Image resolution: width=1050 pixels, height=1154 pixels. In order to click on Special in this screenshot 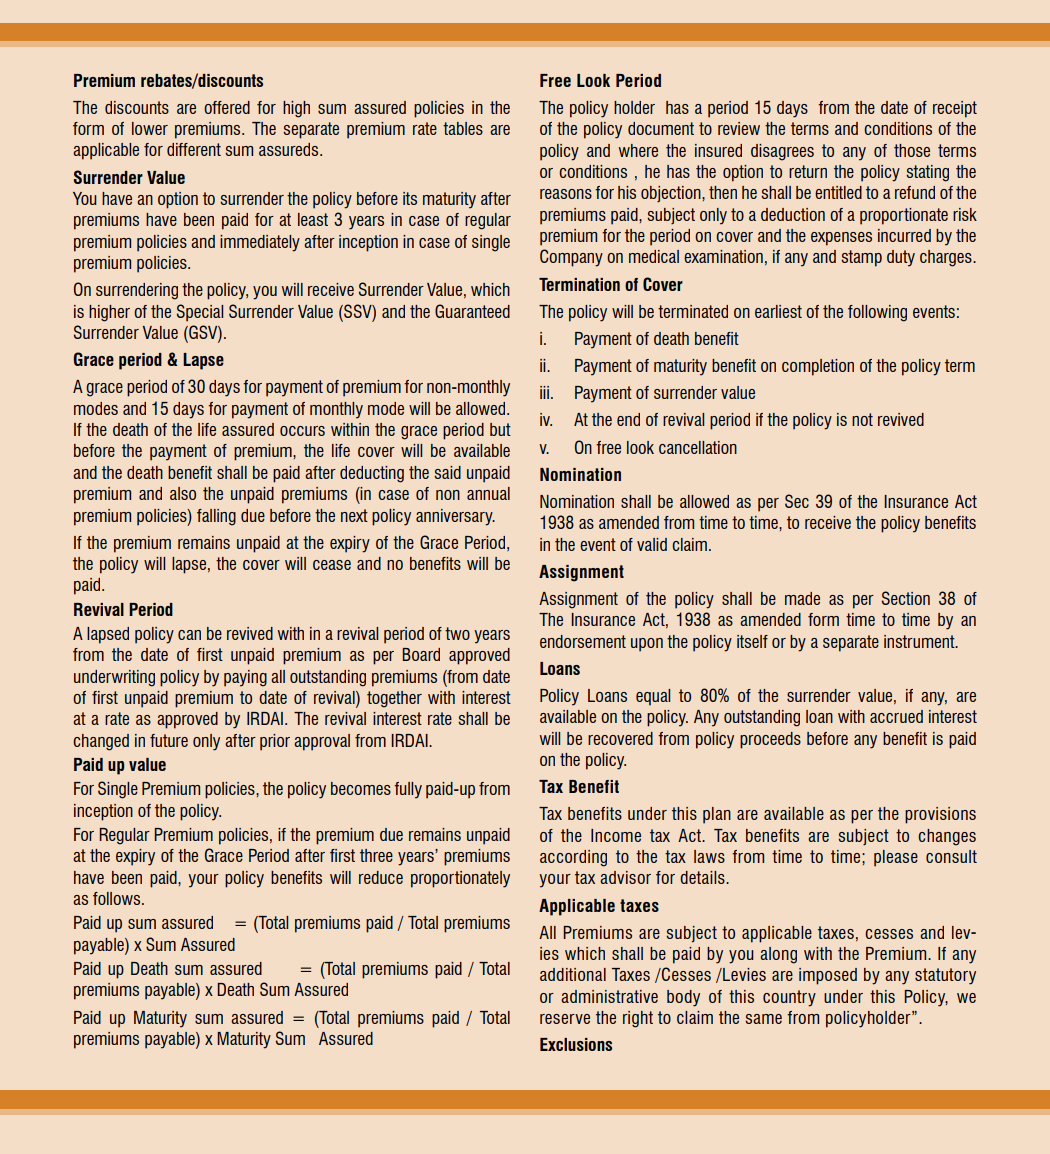, I will do `click(200, 313)`.
